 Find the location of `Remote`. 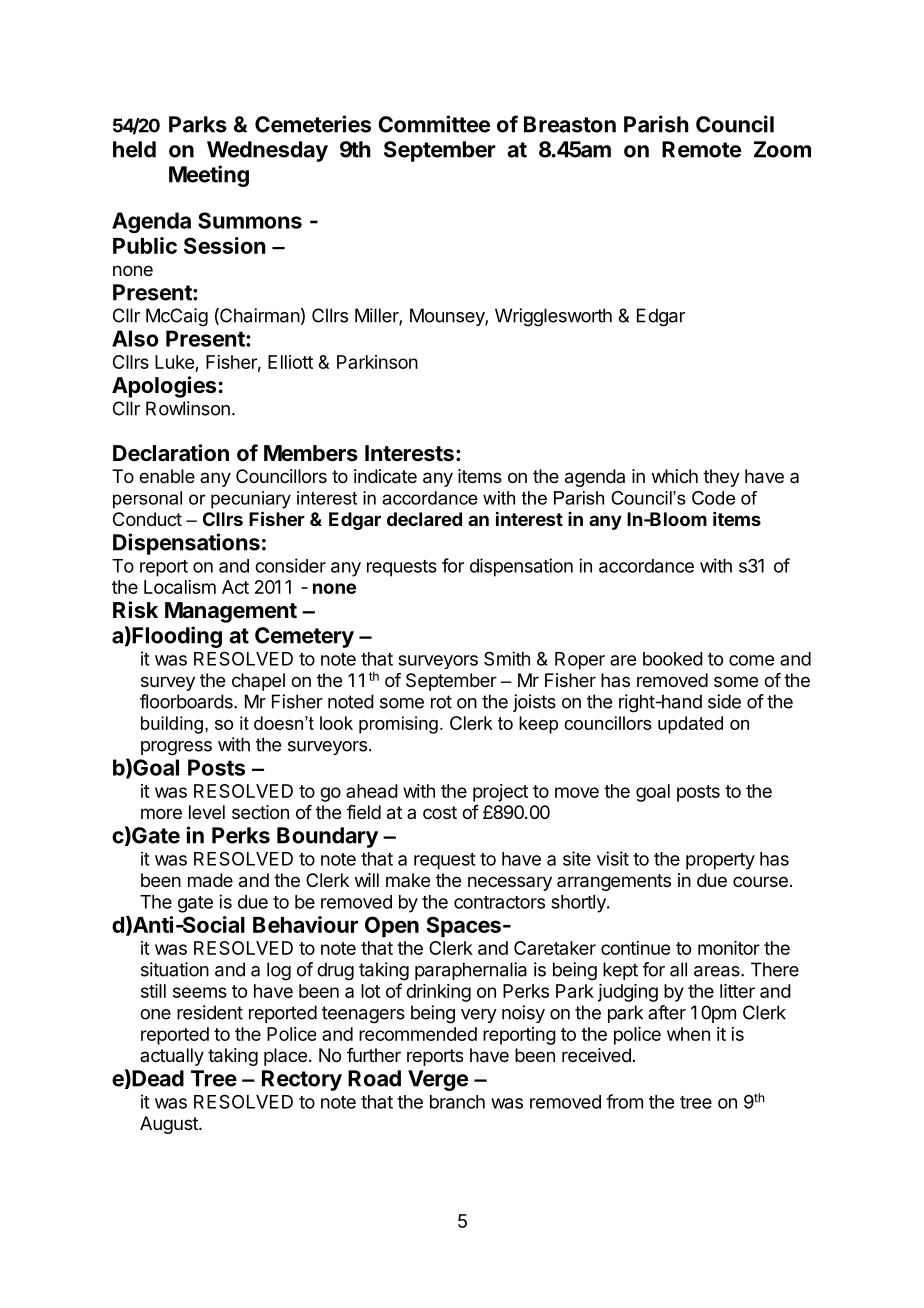

Remote is located at coordinates (701, 149).
